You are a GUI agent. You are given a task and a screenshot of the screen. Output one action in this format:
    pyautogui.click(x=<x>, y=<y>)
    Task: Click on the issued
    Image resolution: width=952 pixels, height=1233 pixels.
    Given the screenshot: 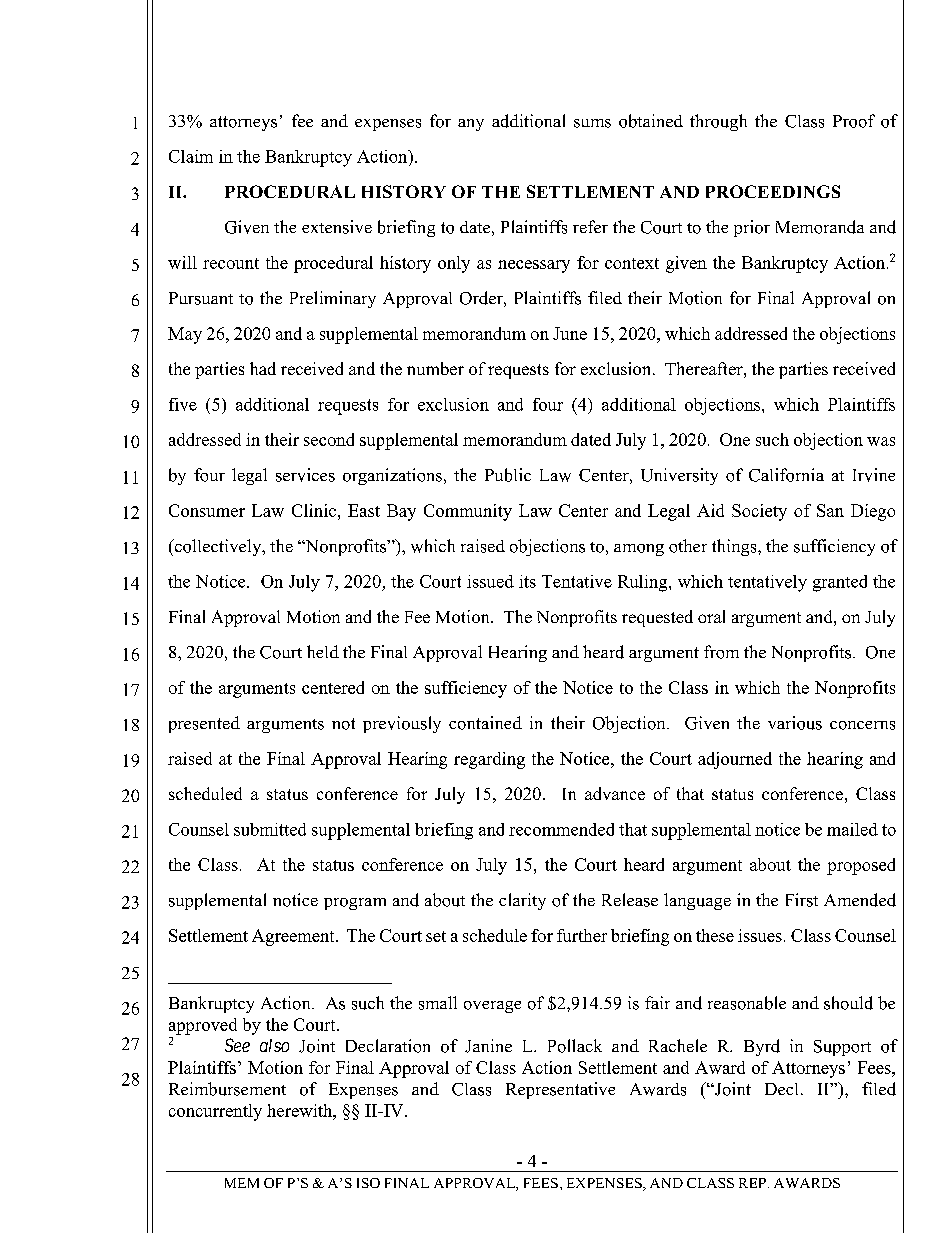 What is the action you would take?
    pyautogui.click(x=490, y=581)
